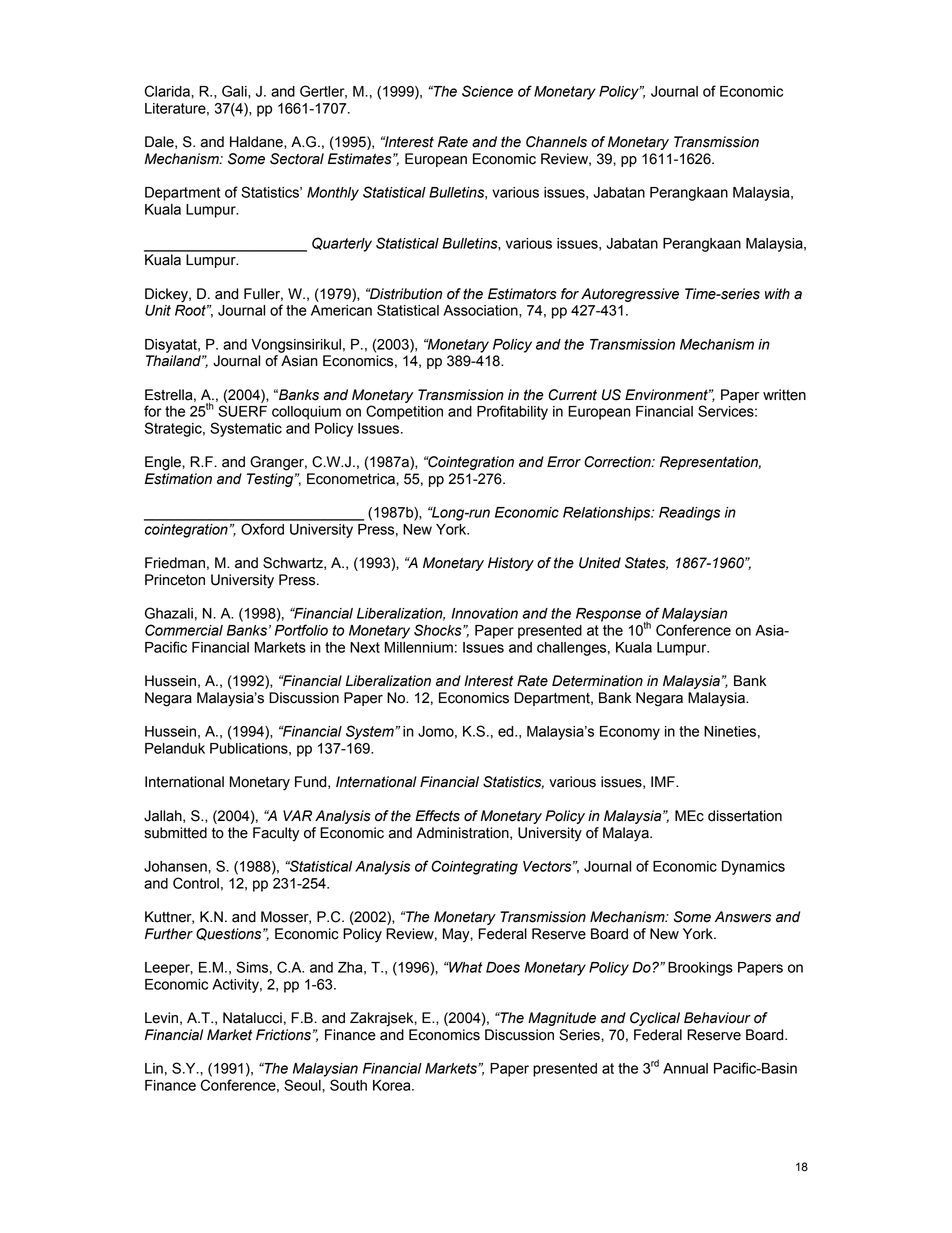  Describe the element at coordinates (257, 142) in the page. I see `Haldane` at that location.
